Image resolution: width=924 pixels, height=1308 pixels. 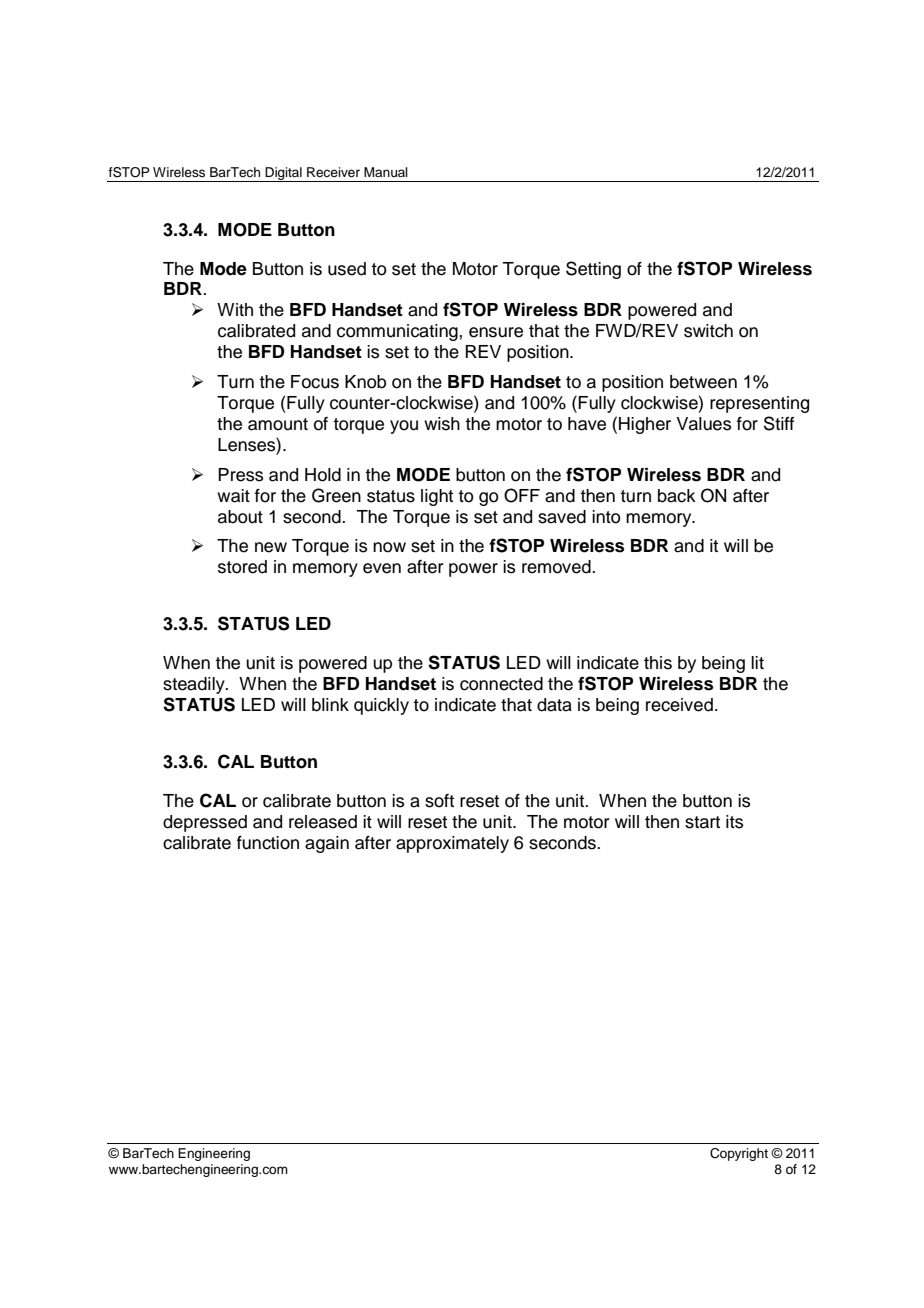 What do you see at coordinates (702, 822) in the document?
I see `start` at bounding box center [702, 822].
